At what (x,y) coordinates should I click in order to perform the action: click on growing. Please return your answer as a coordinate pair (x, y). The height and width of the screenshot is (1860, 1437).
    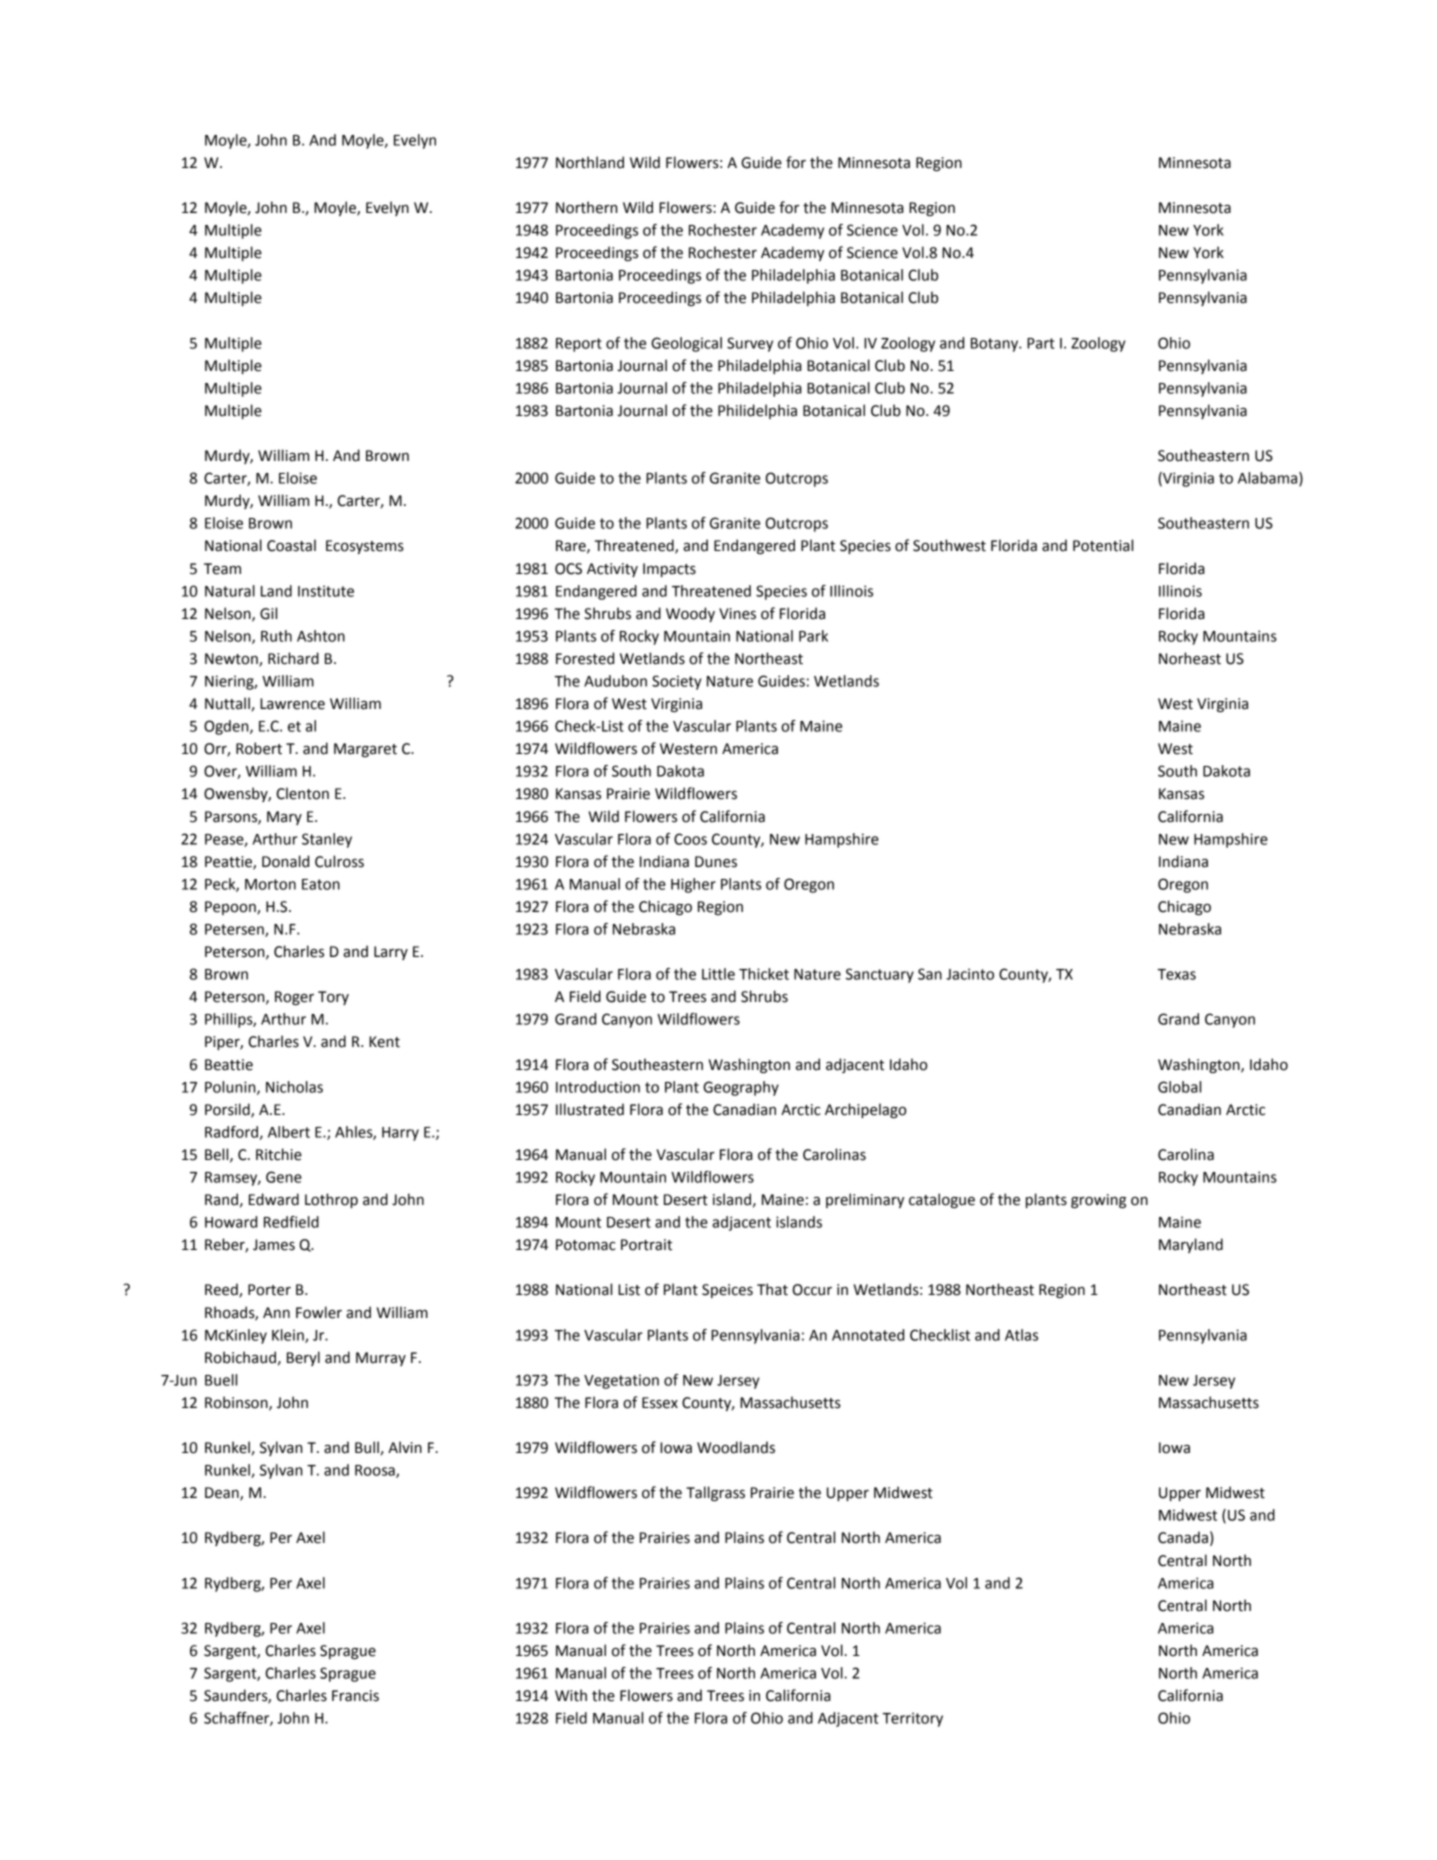
    Looking at the image, I should click on (1098, 1201).
